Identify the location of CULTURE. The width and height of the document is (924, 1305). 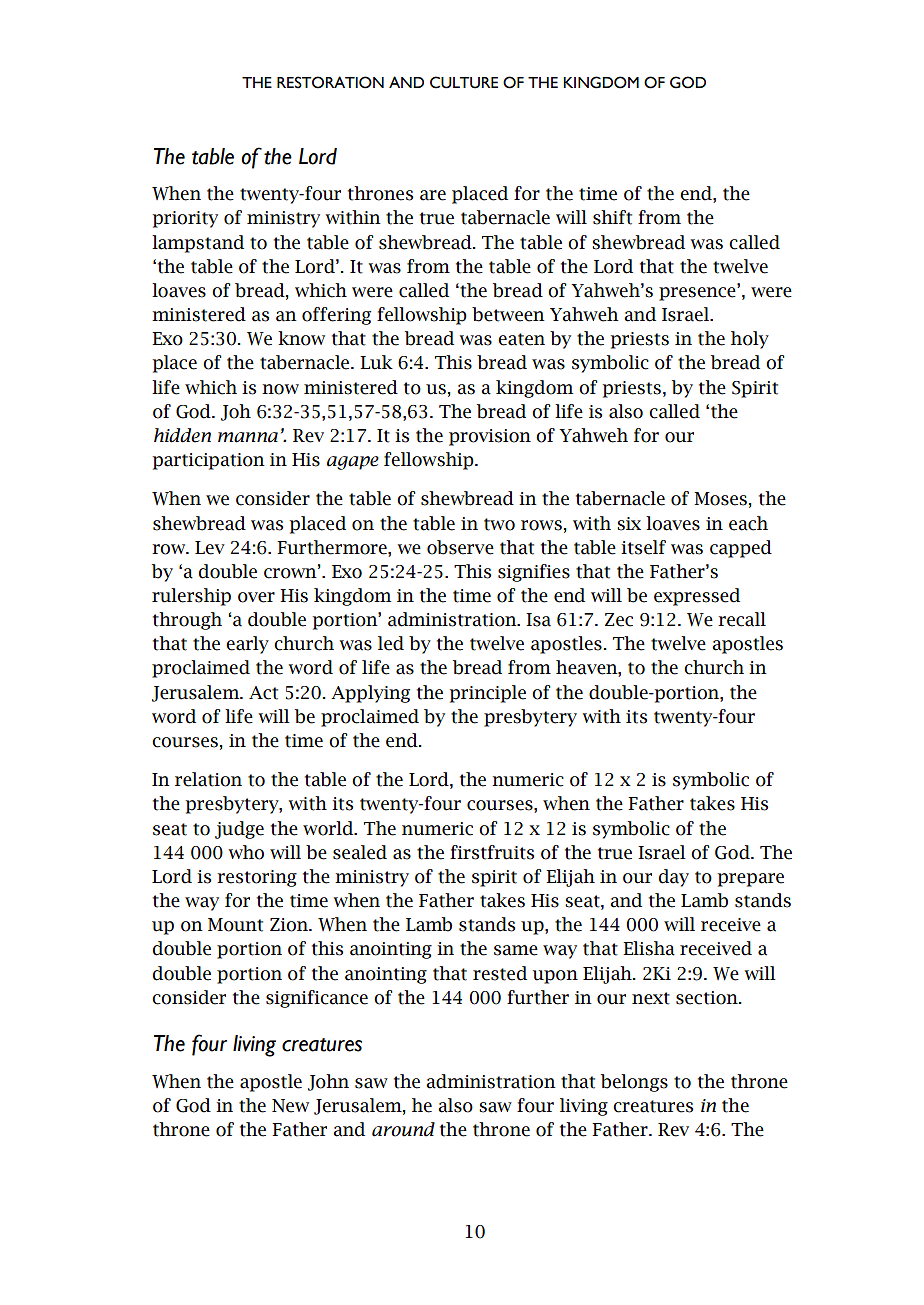
(464, 82).
